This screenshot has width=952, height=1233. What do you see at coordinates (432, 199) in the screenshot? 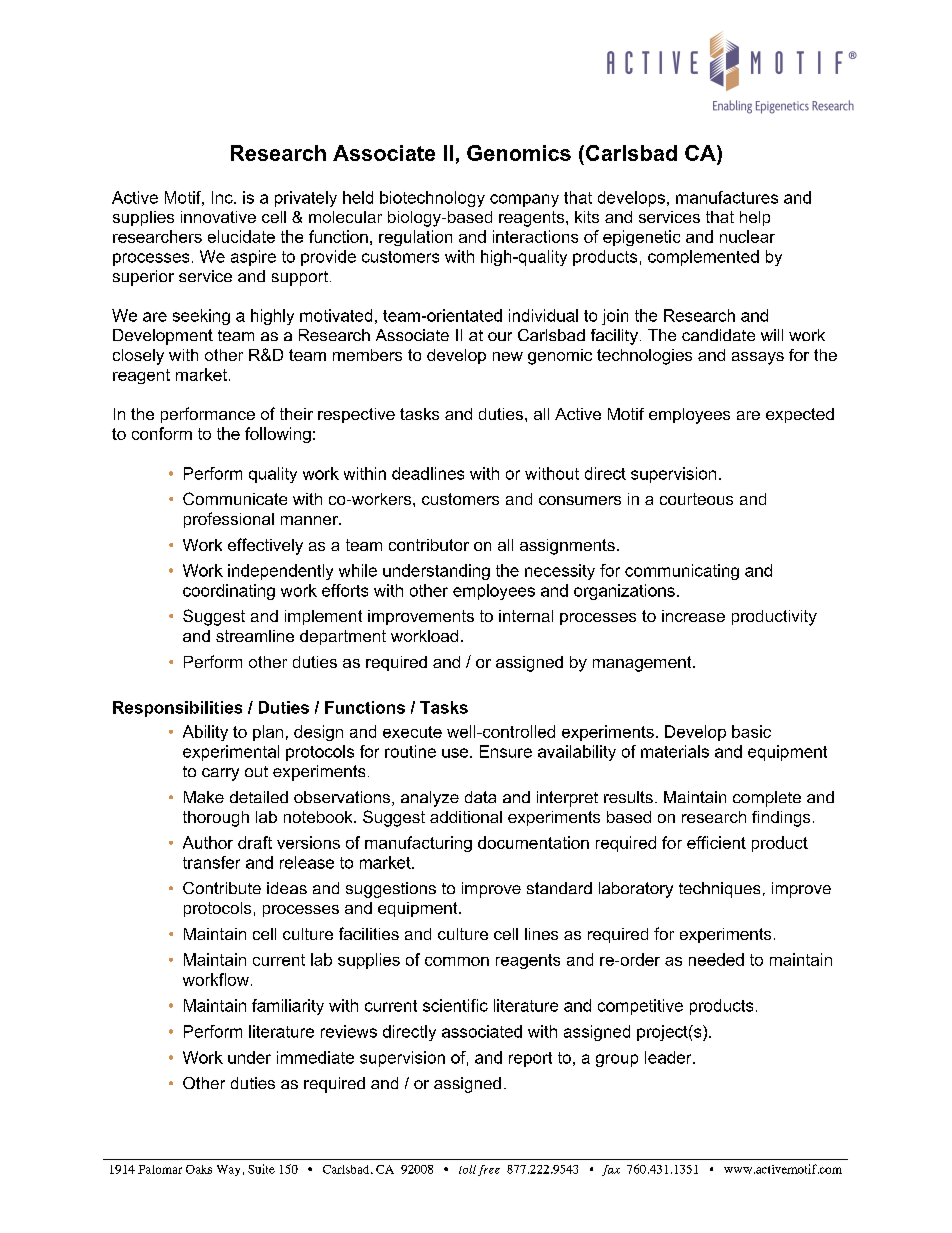
I see `biotechnology` at bounding box center [432, 199].
